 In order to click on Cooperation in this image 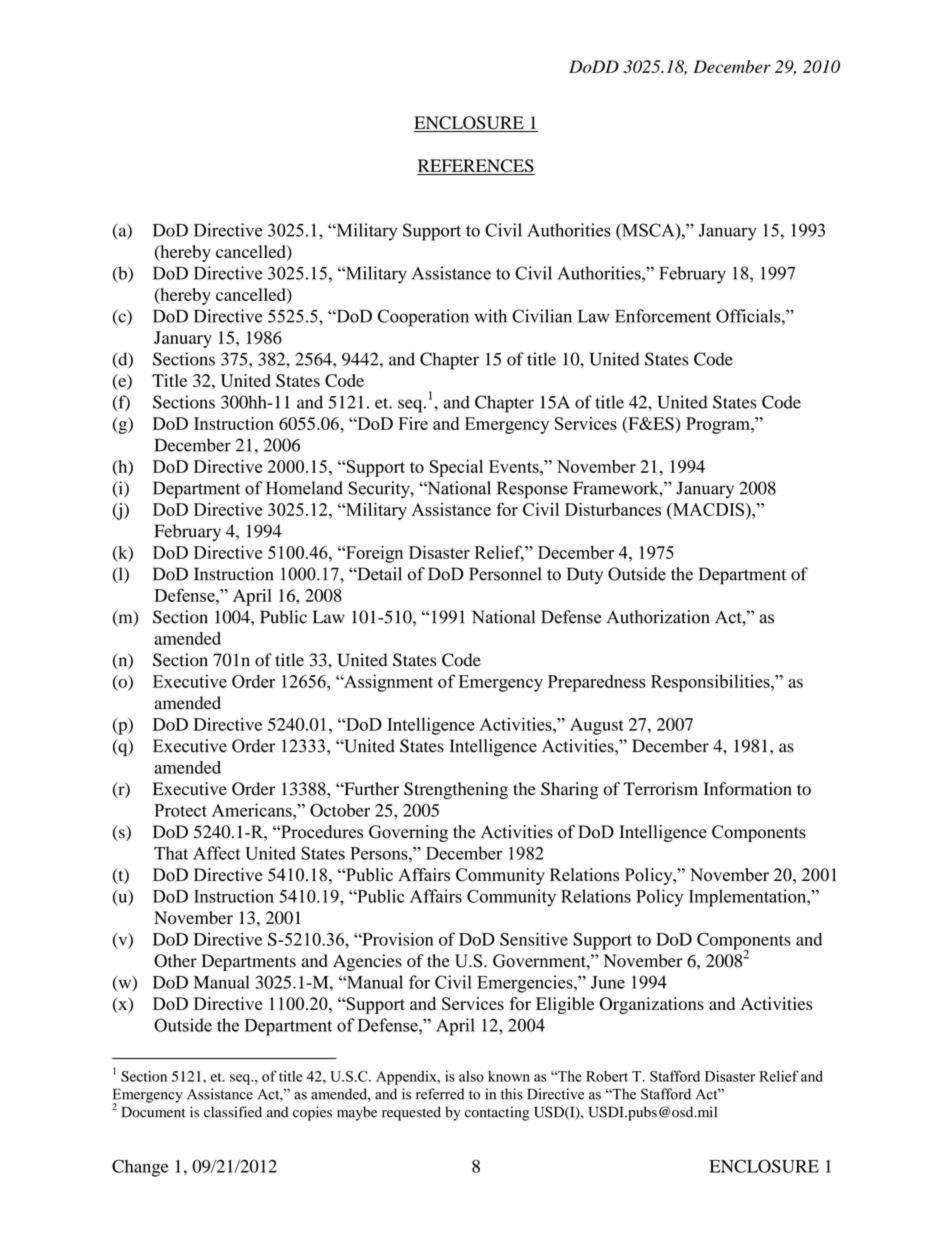, I will do `click(423, 318)`.
